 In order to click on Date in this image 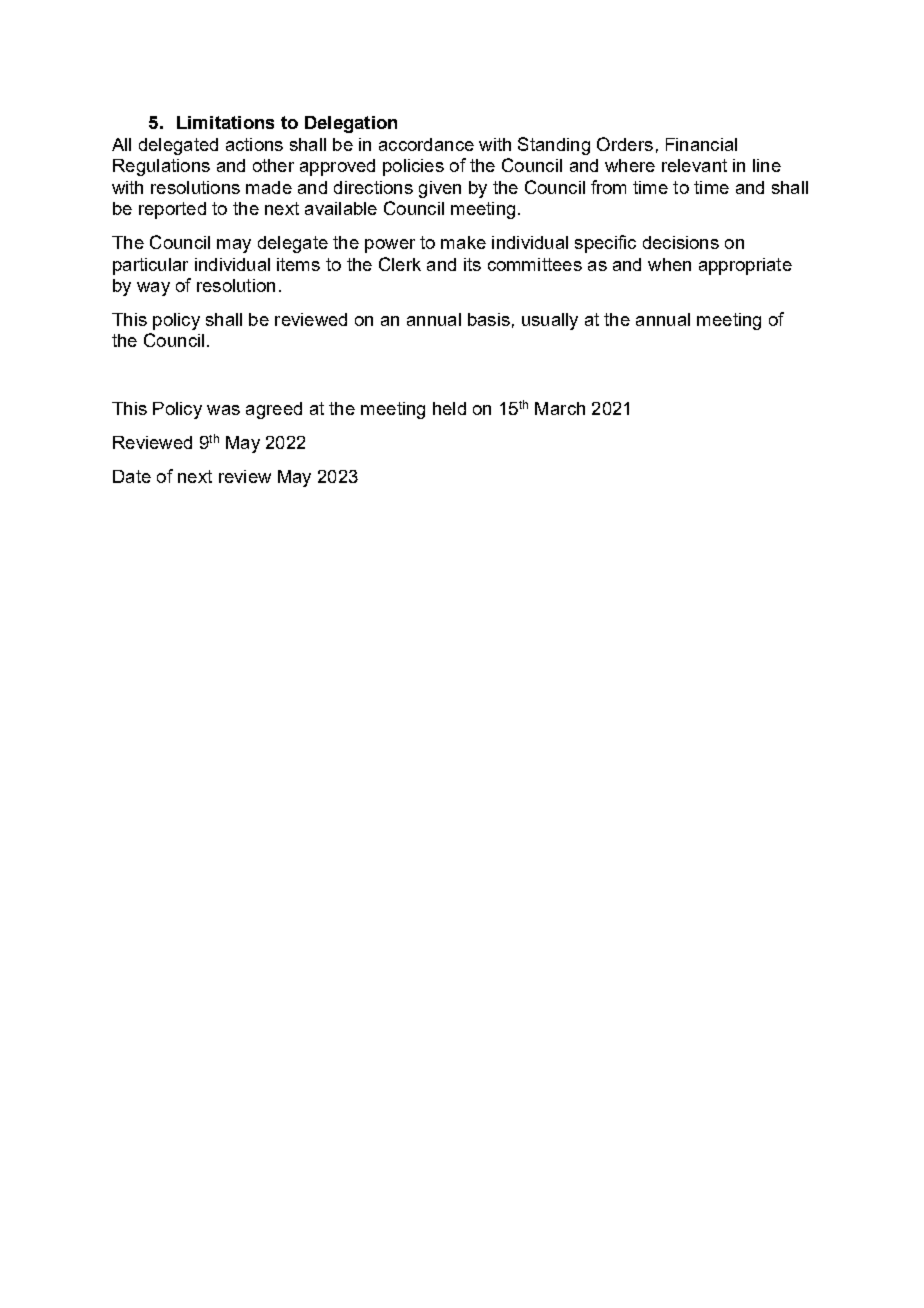, I will do `click(132, 476)`.
